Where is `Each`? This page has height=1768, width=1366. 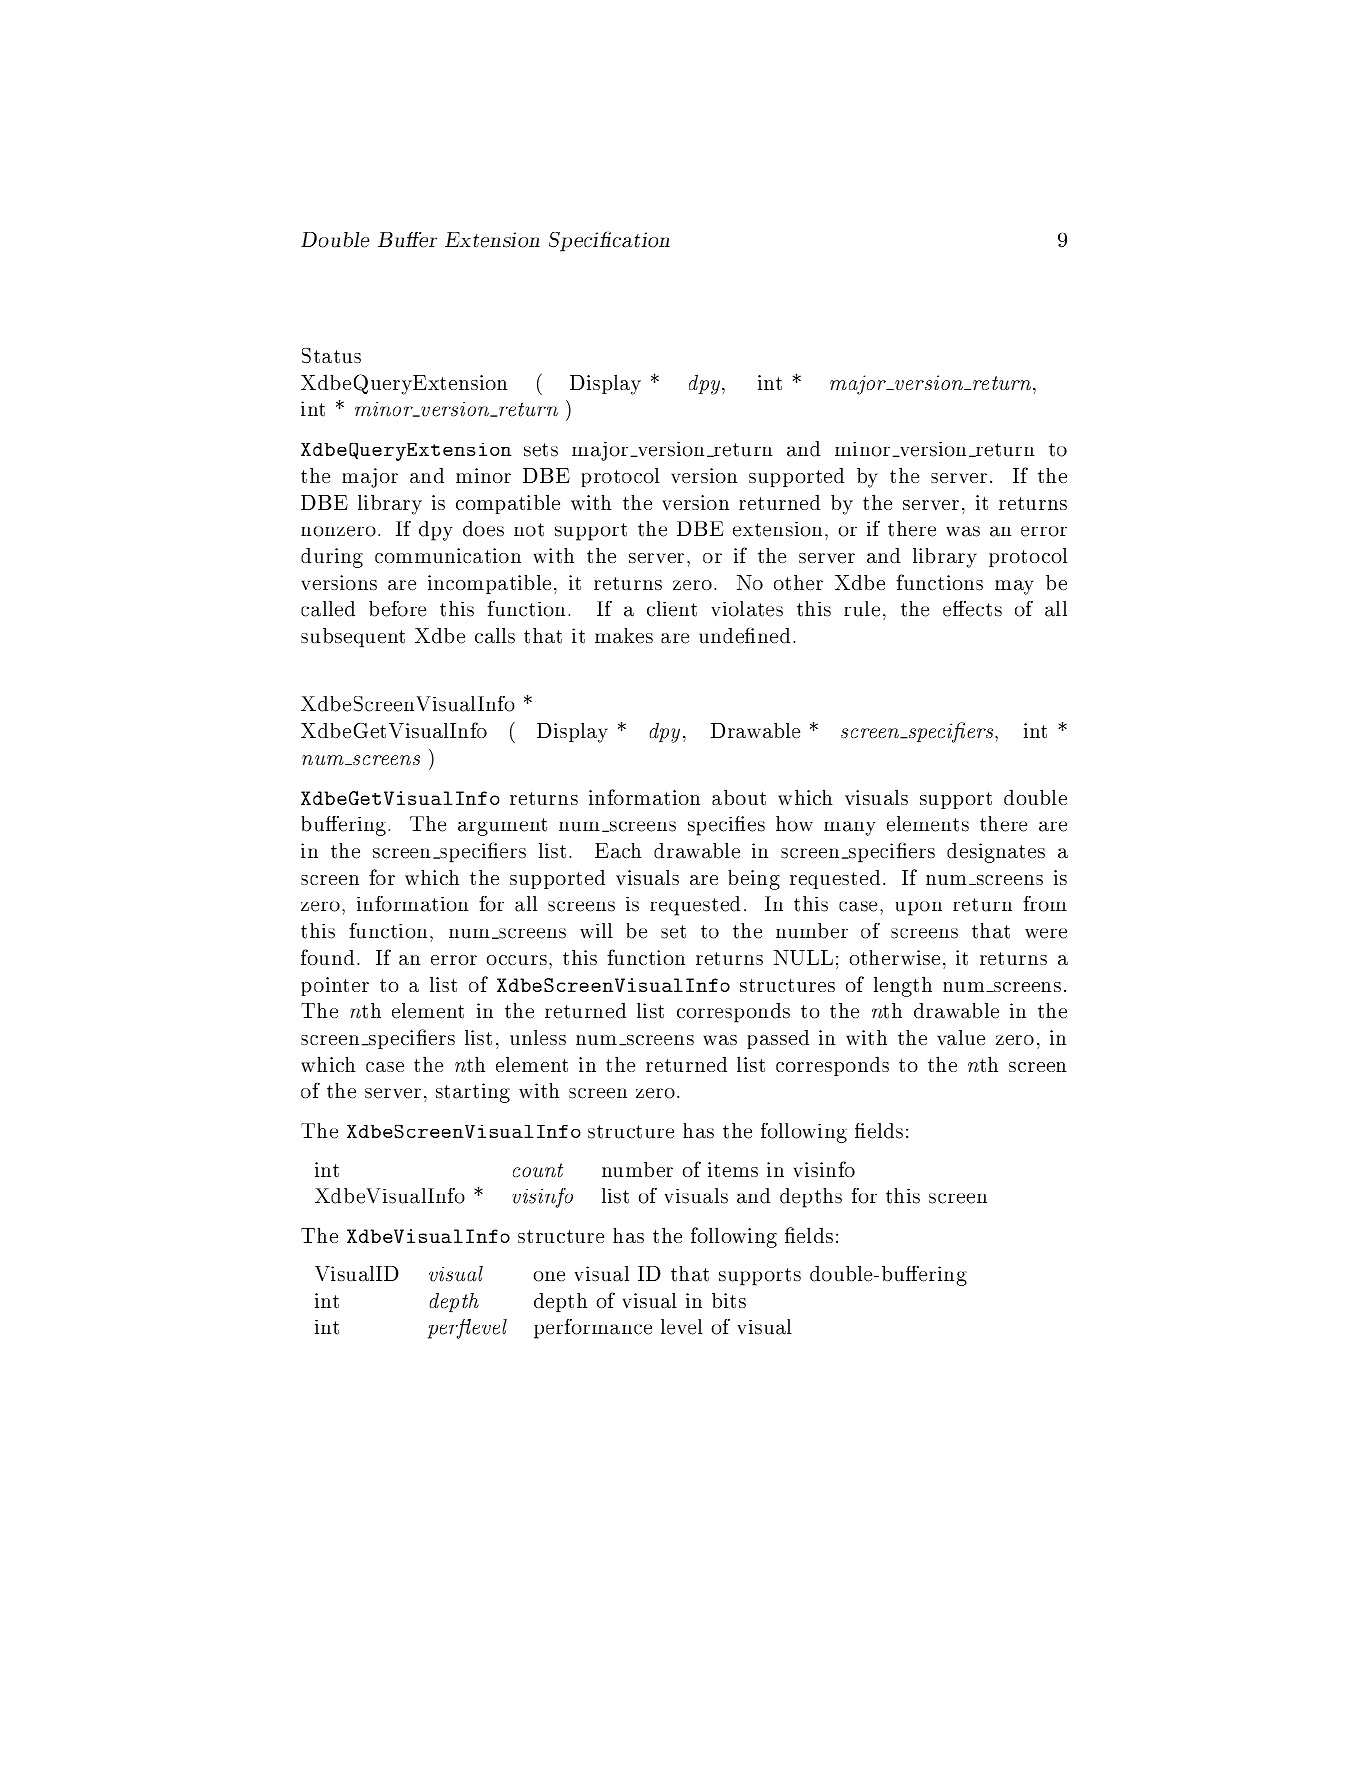 Each is located at coordinates (618, 851).
